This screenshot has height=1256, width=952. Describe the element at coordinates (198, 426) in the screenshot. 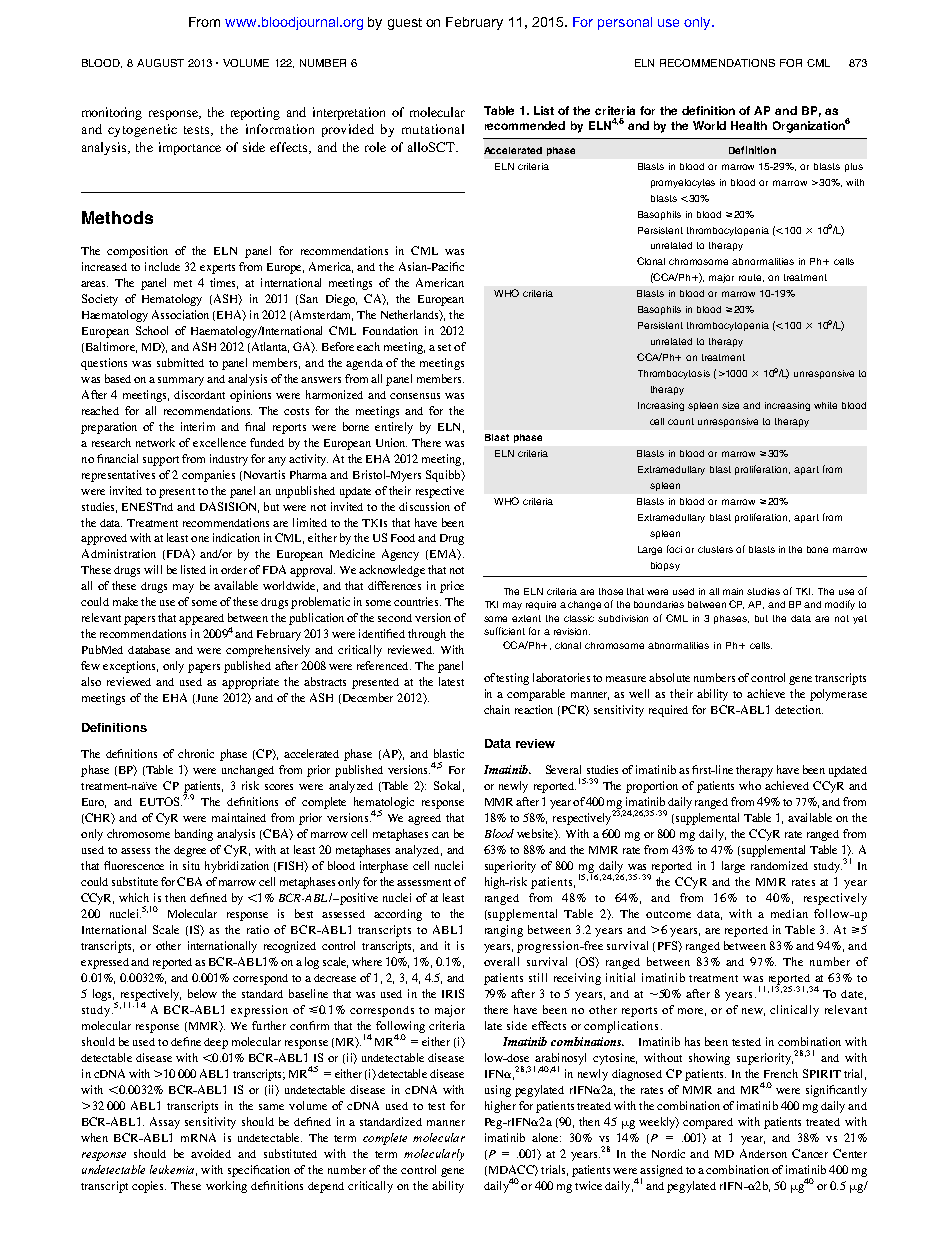

I see `interim` at that location.
